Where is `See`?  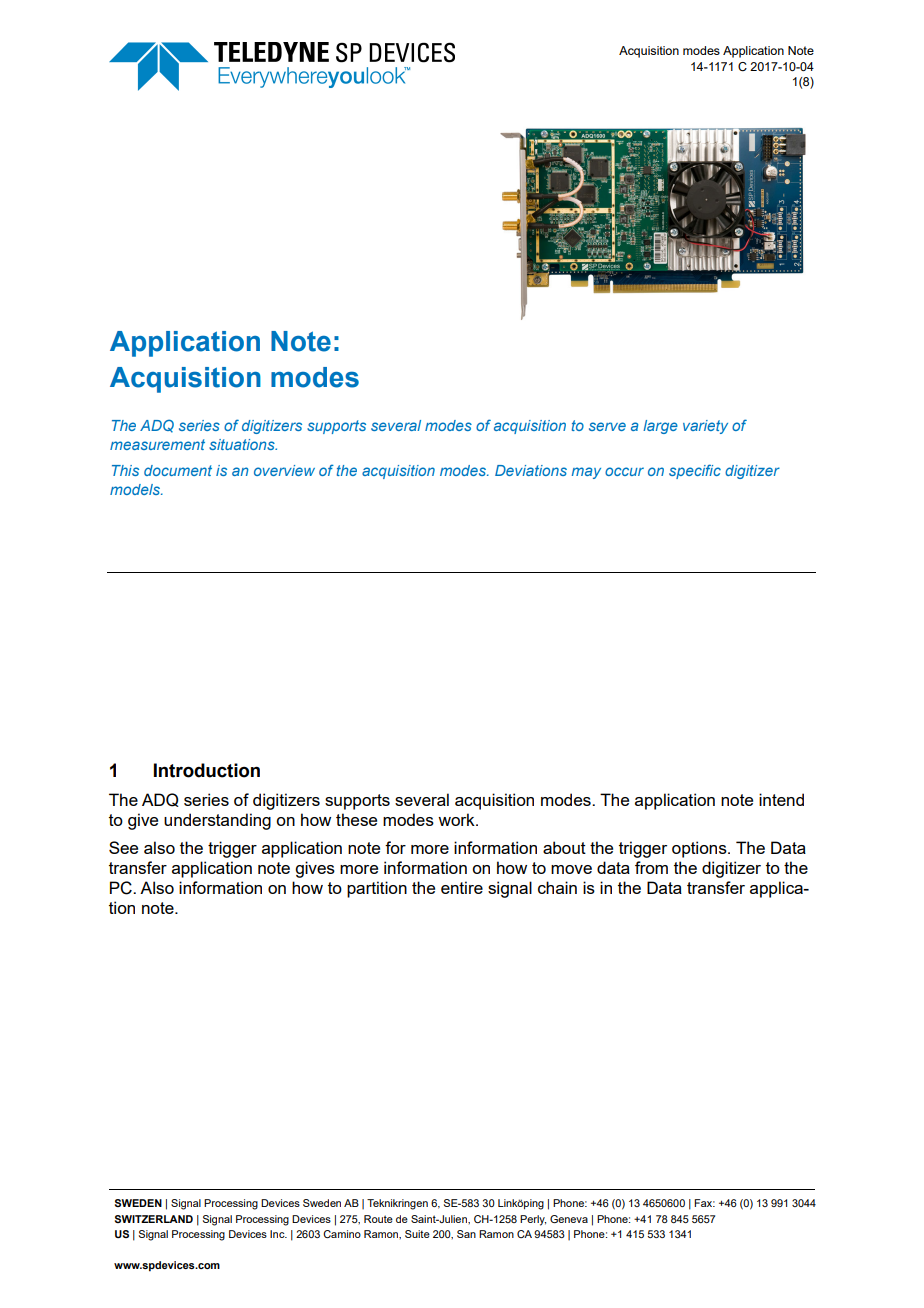
See is located at coordinates (123, 847).
